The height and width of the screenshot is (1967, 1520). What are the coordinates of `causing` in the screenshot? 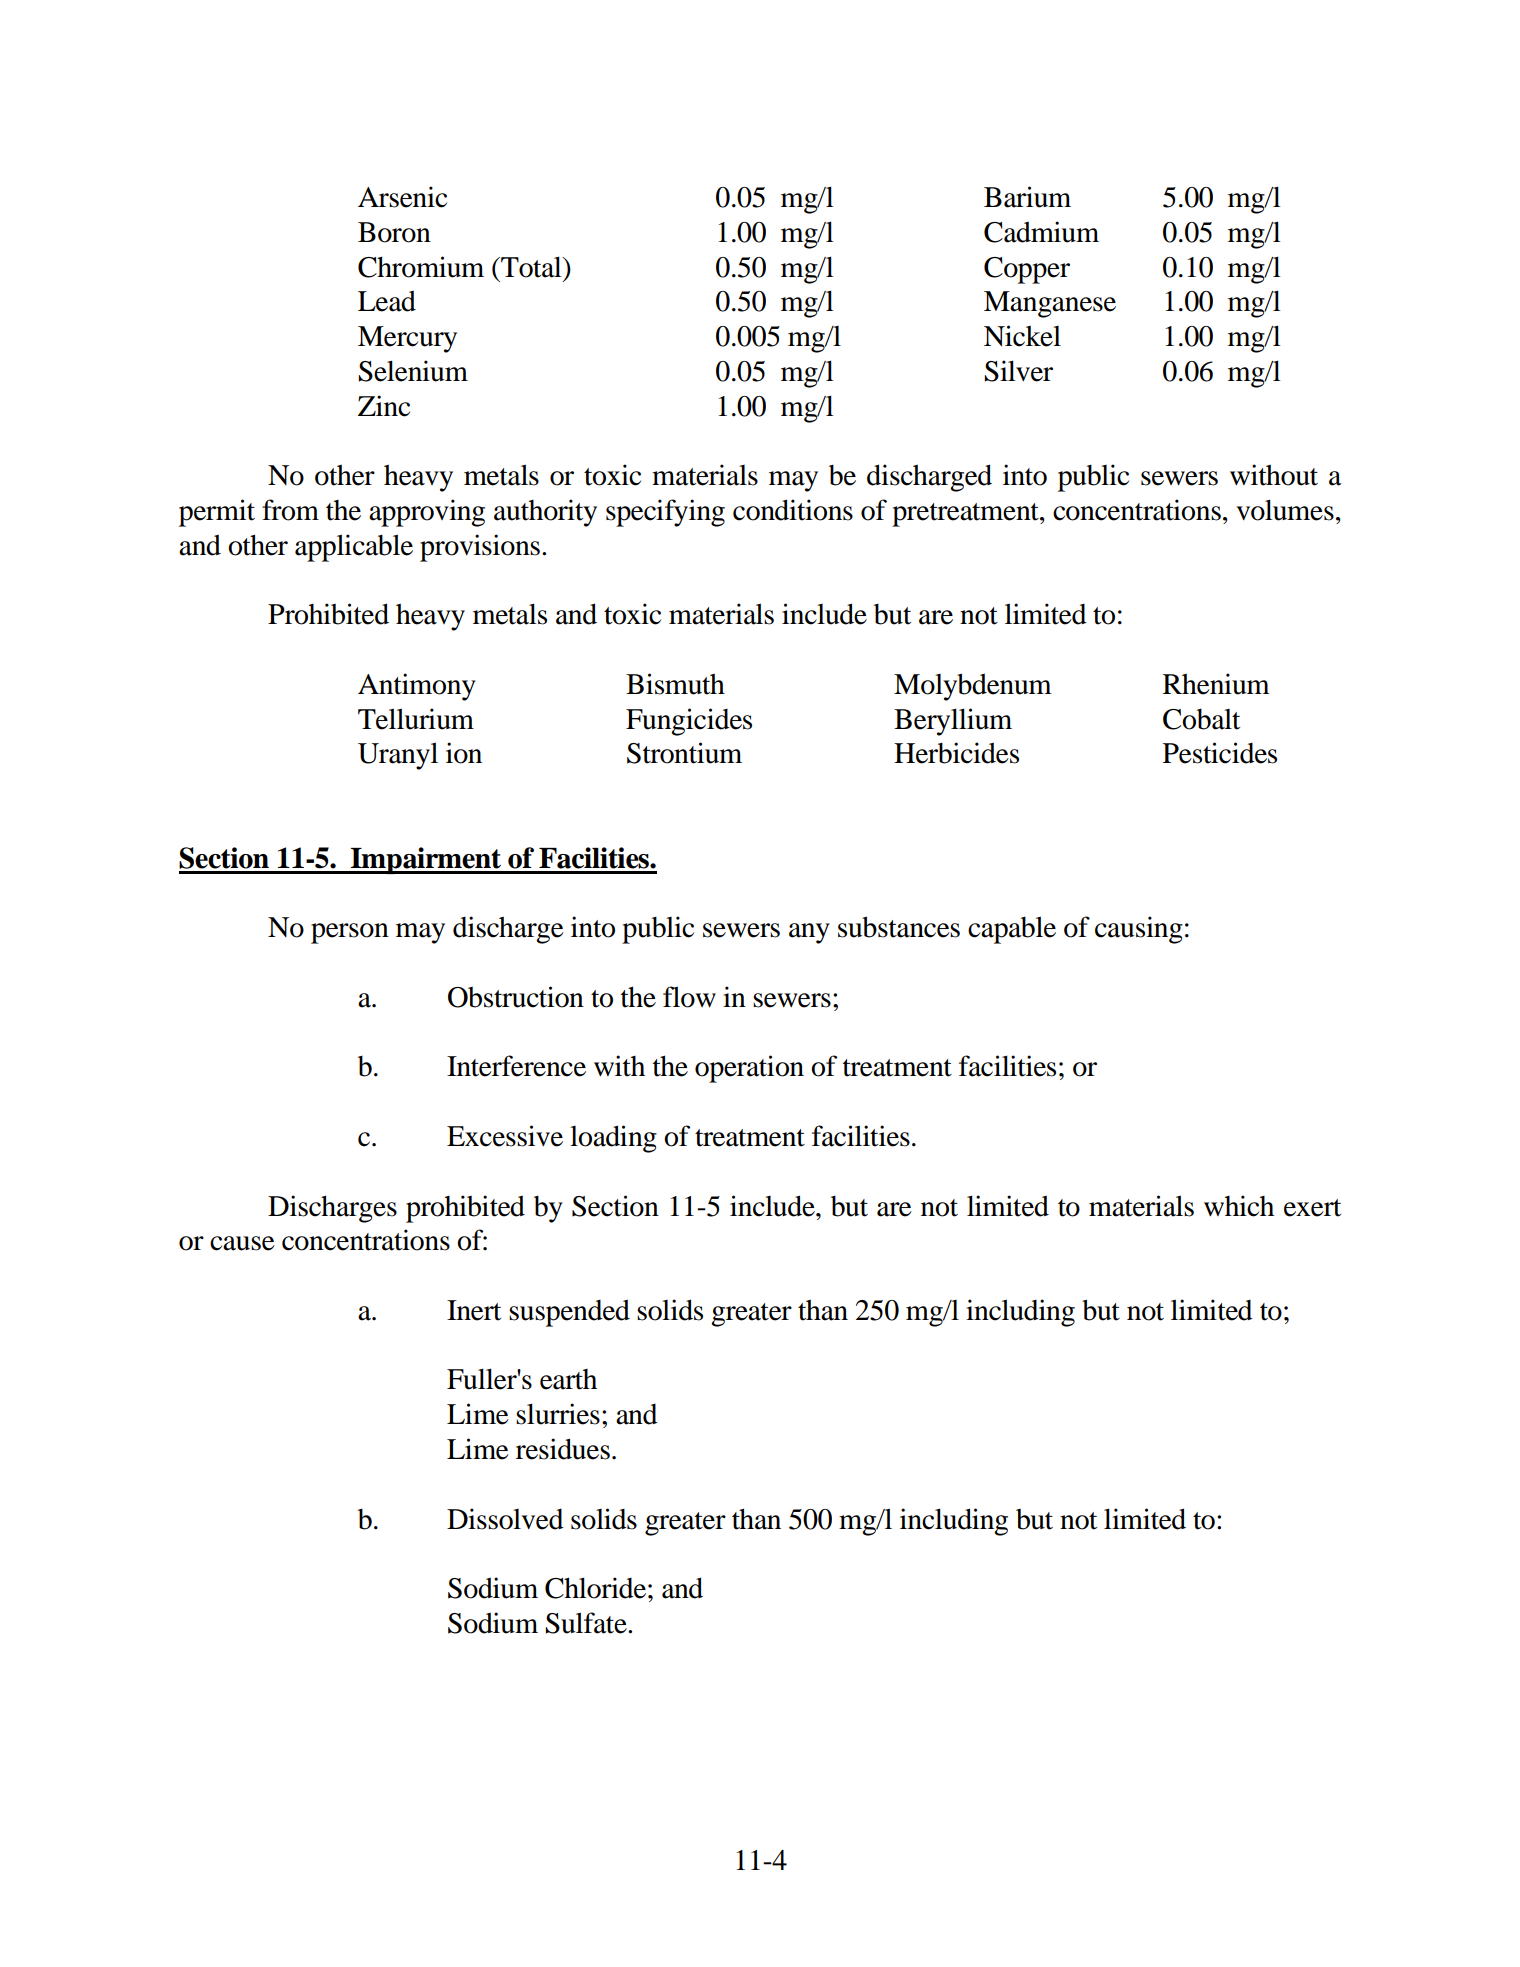 It's located at (1139, 930).
